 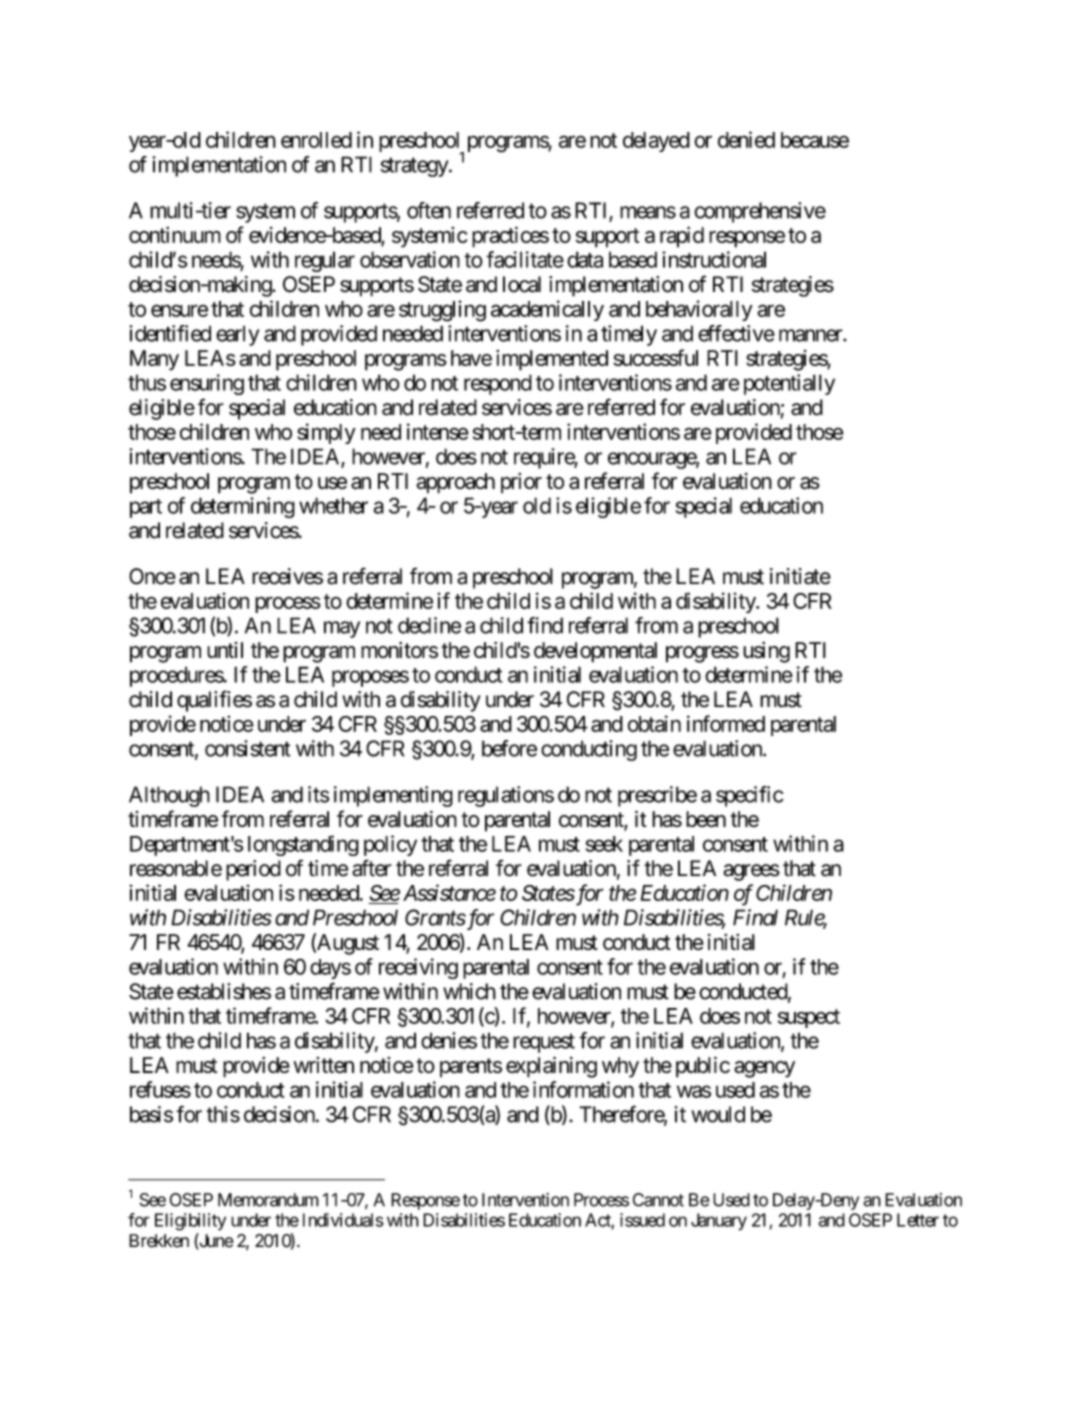 I want to click on enrolled, so click(x=316, y=140).
